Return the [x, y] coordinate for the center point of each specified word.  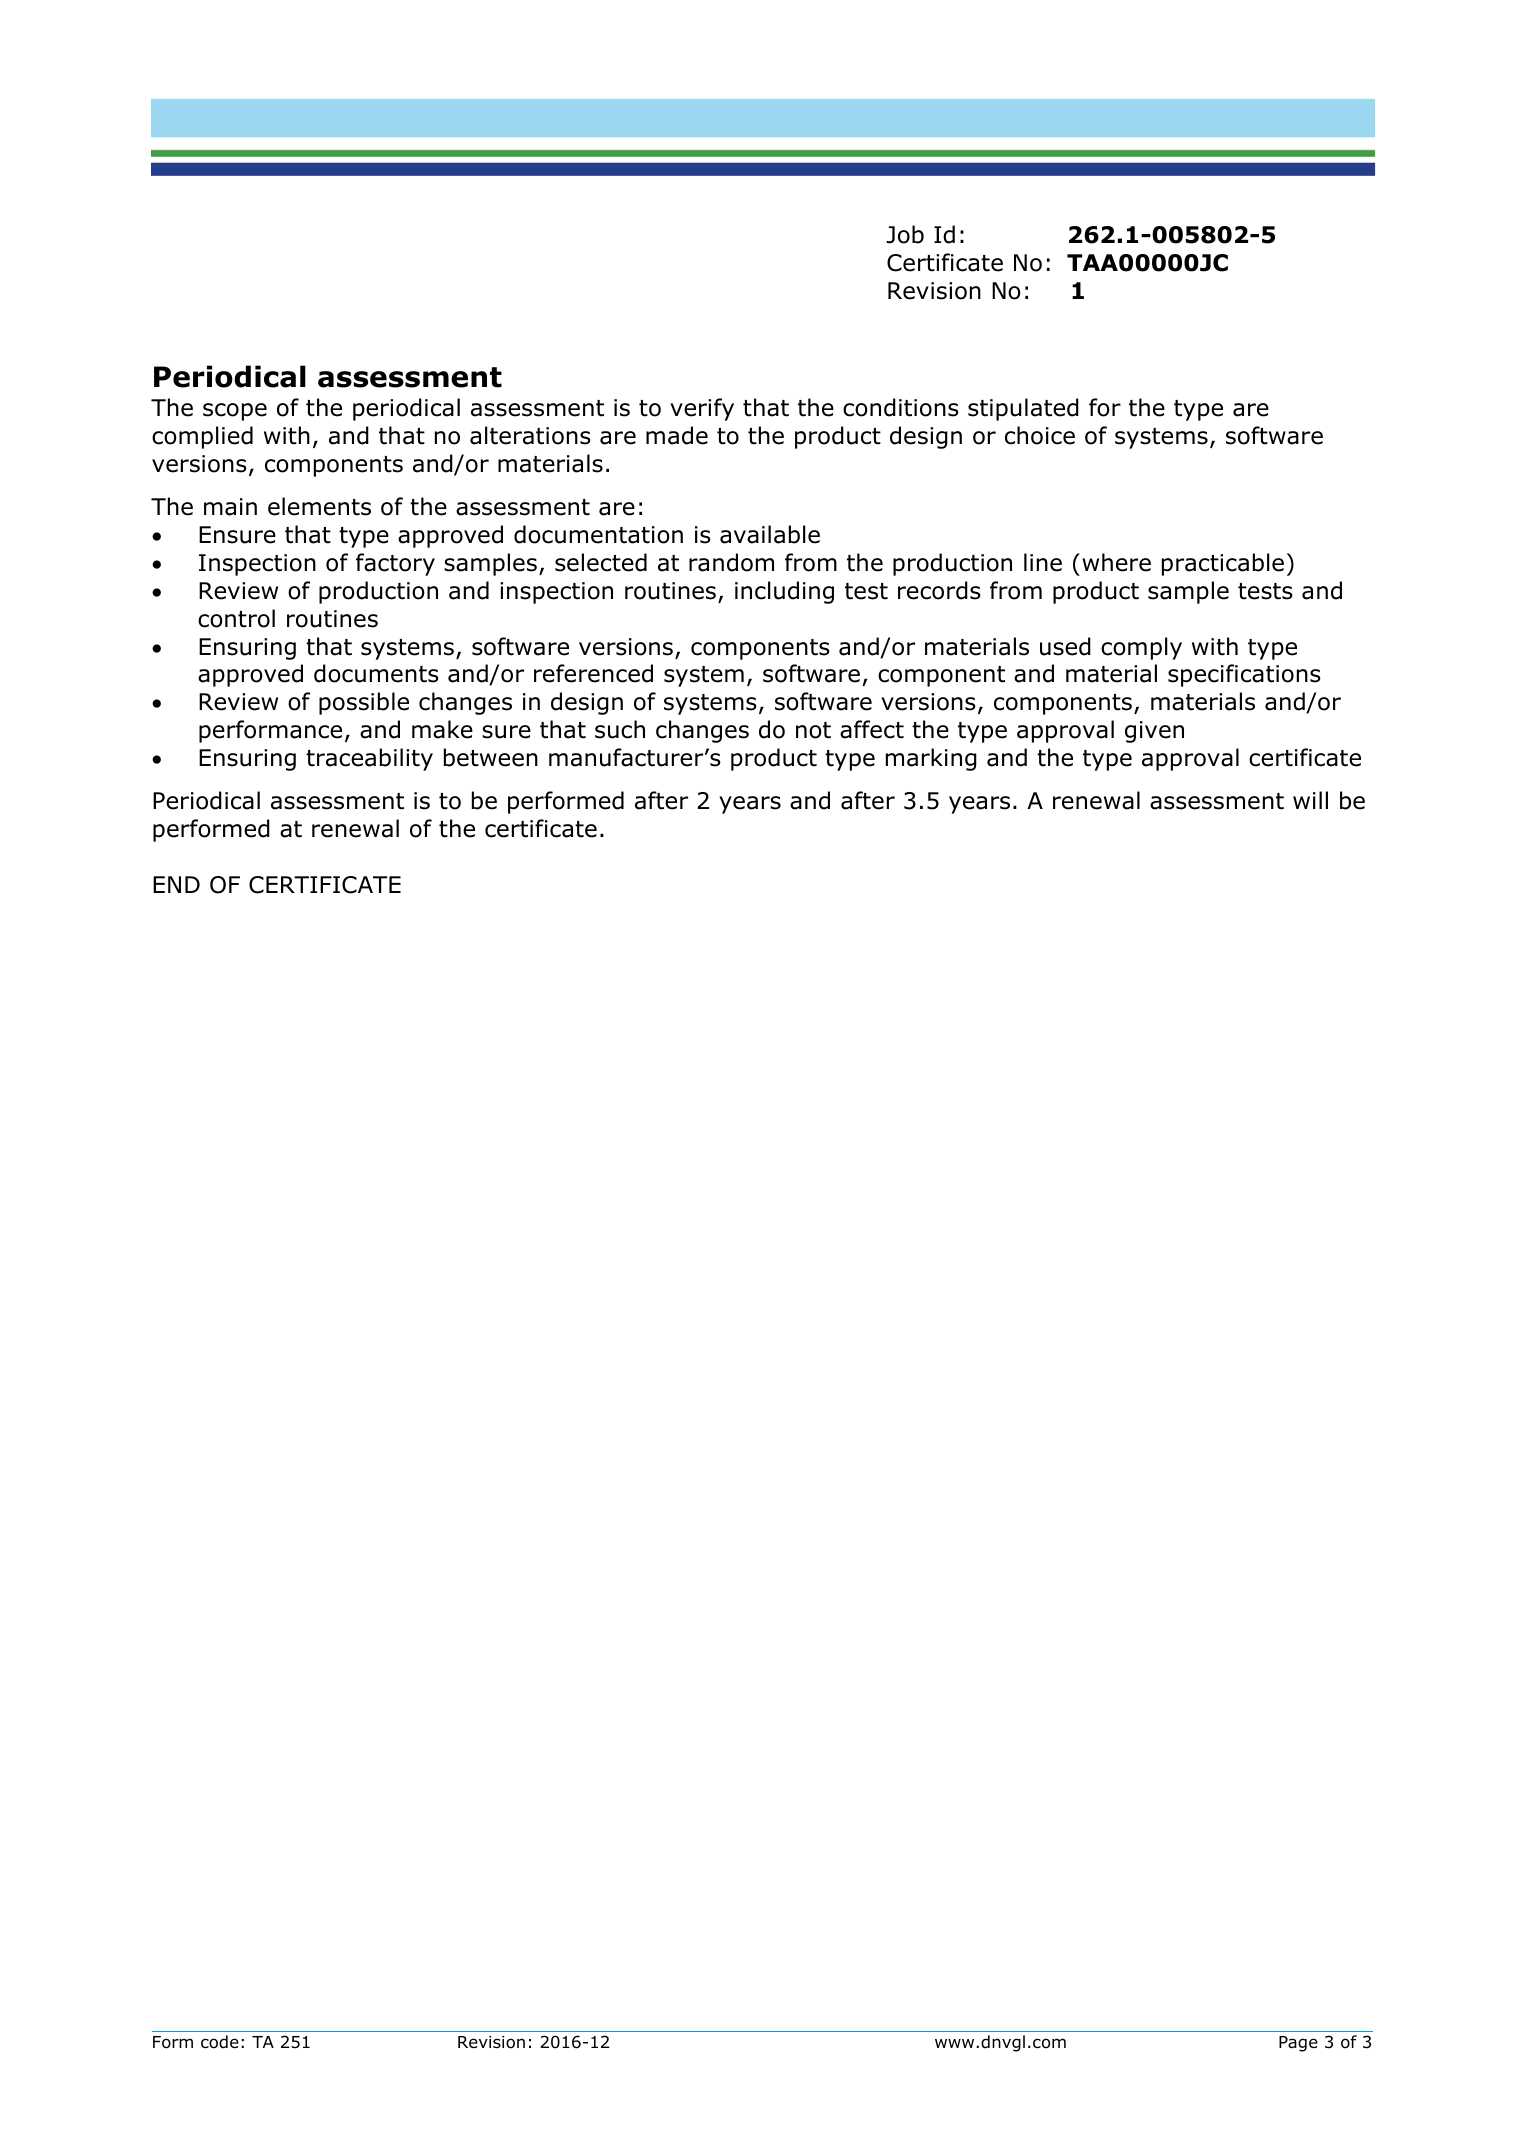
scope [235, 412]
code [220, 2042]
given [1154, 732]
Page [1298, 2044]
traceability [369, 759]
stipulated [1023, 409]
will [1310, 800]
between [491, 757]
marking [931, 759]
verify [702, 409]
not [813, 730]
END [176, 884]
